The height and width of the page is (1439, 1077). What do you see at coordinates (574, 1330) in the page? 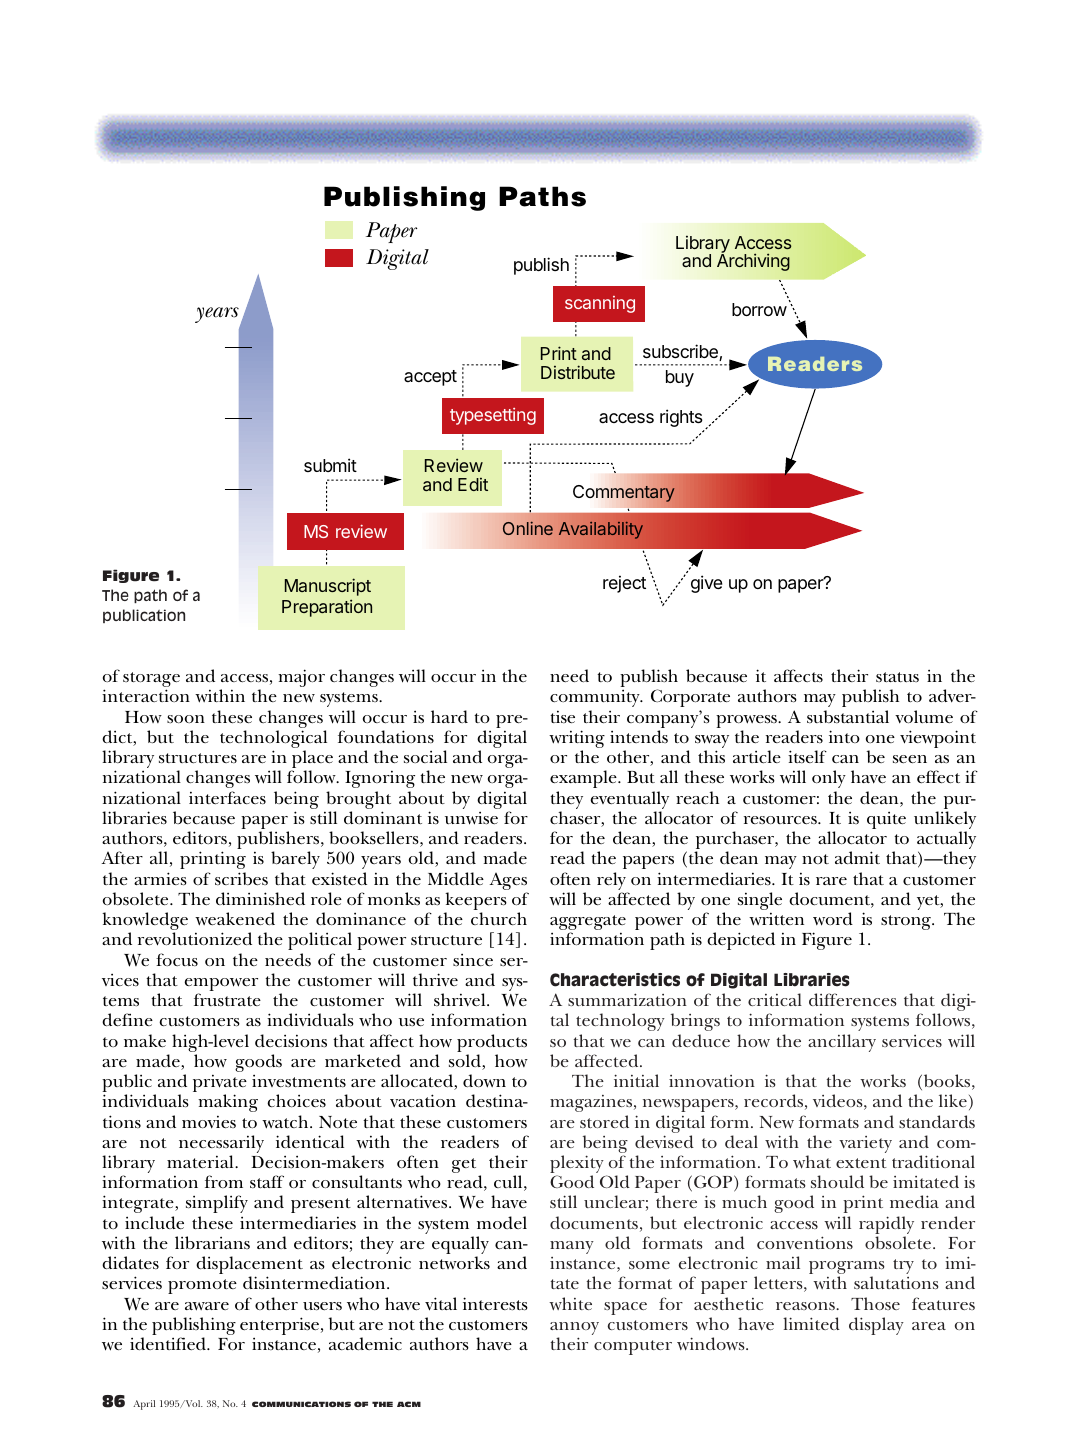
I see `annoy` at bounding box center [574, 1330].
